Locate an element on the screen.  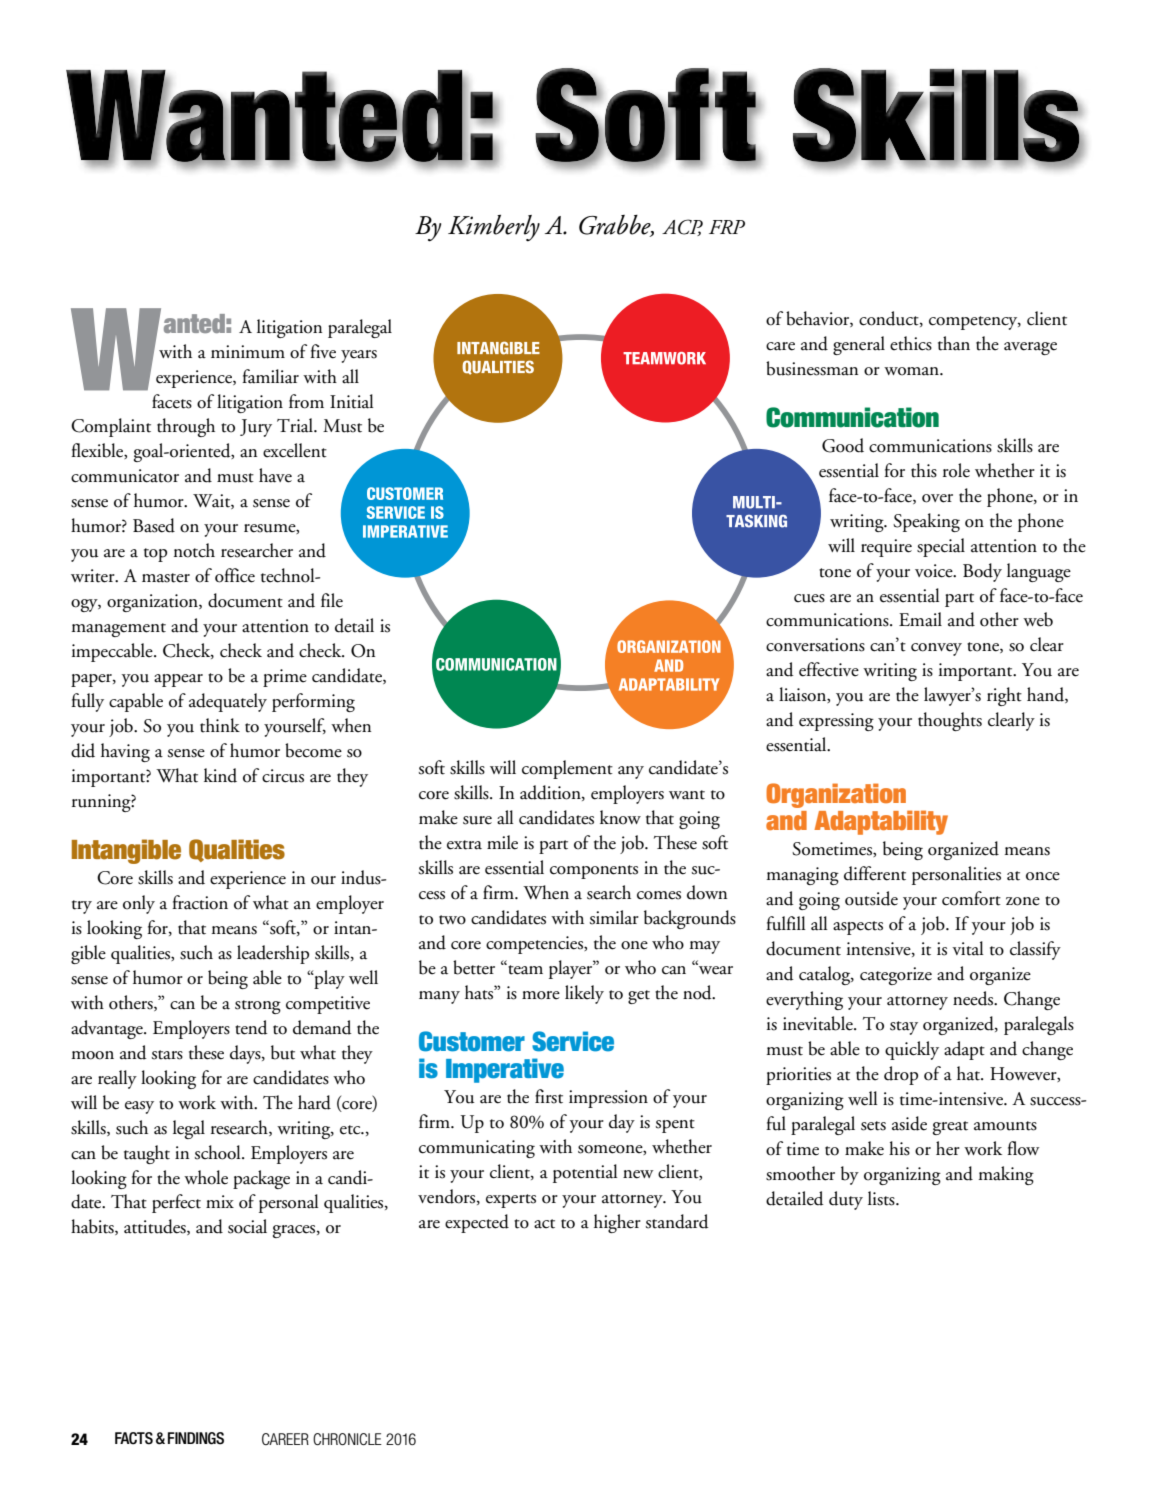
ethics is located at coordinates (911, 343).
